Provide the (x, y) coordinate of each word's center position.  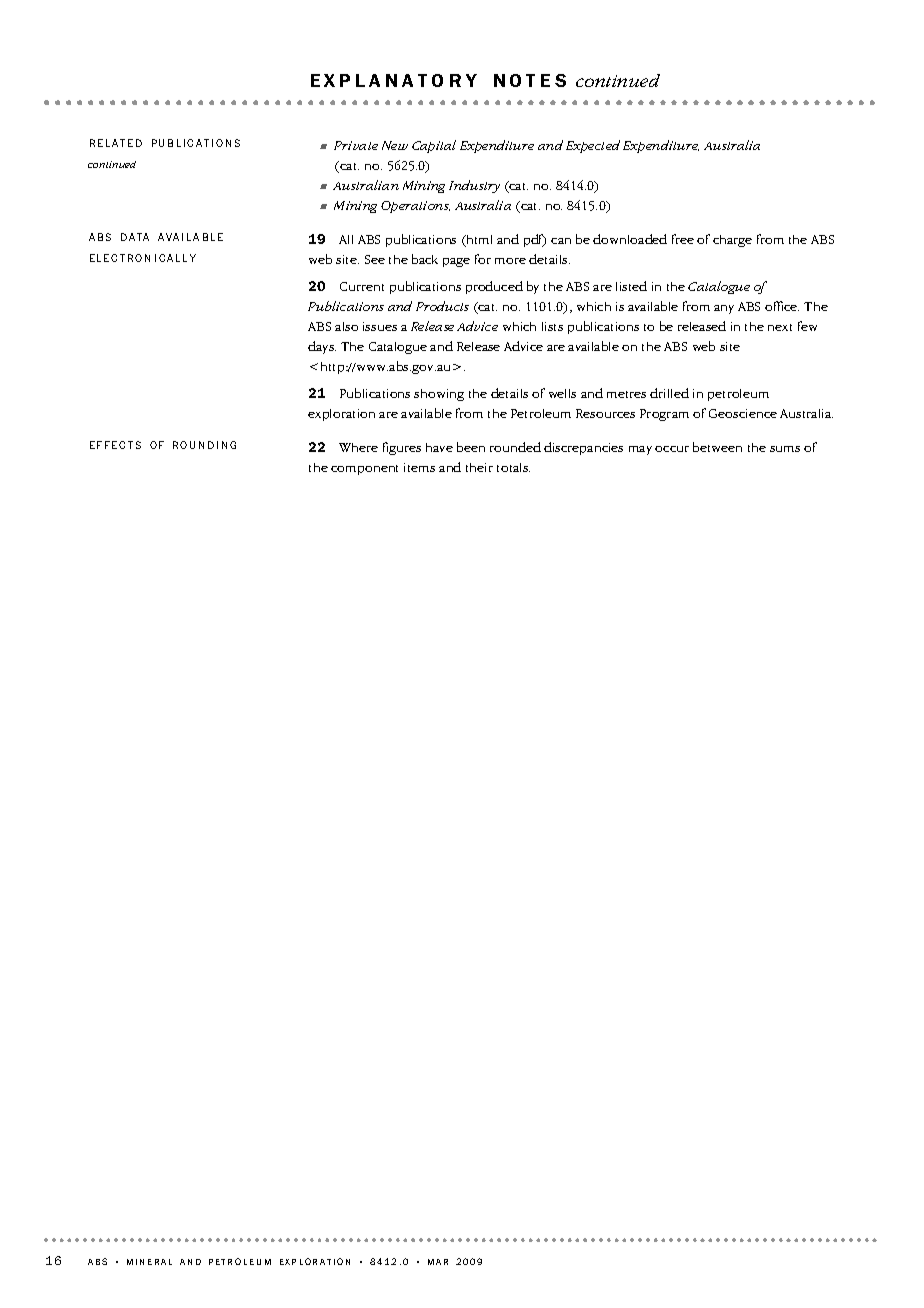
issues (380, 326)
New (395, 145)
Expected (593, 146)
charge (732, 241)
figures (402, 448)
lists (552, 326)
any (724, 309)
